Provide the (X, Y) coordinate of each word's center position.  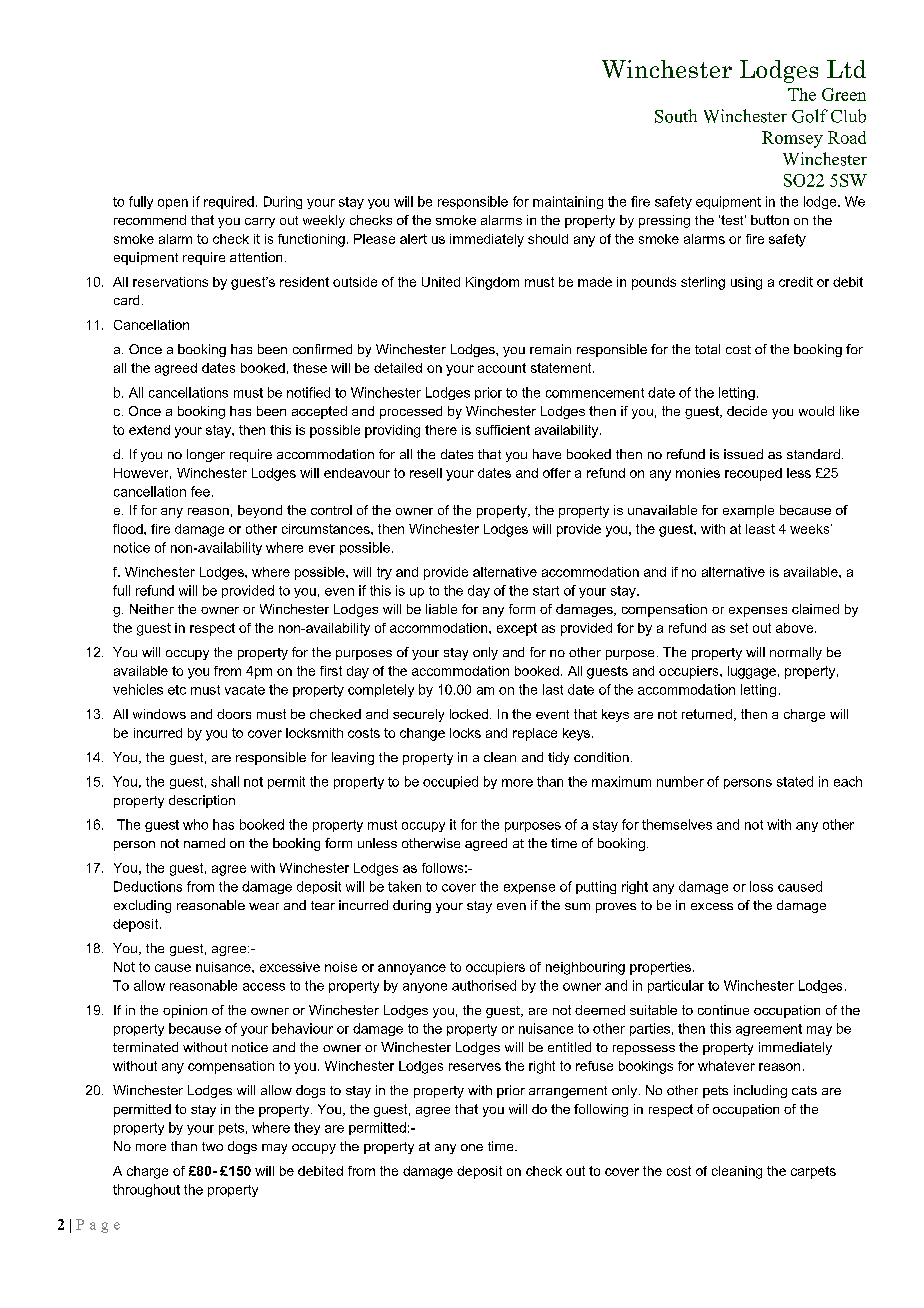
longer (206, 455)
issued (743, 454)
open (173, 204)
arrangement (568, 1092)
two (212, 1146)
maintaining (568, 202)
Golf (810, 116)
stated (795, 781)
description (202, 801)
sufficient (503, 430)
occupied (450, 782)
